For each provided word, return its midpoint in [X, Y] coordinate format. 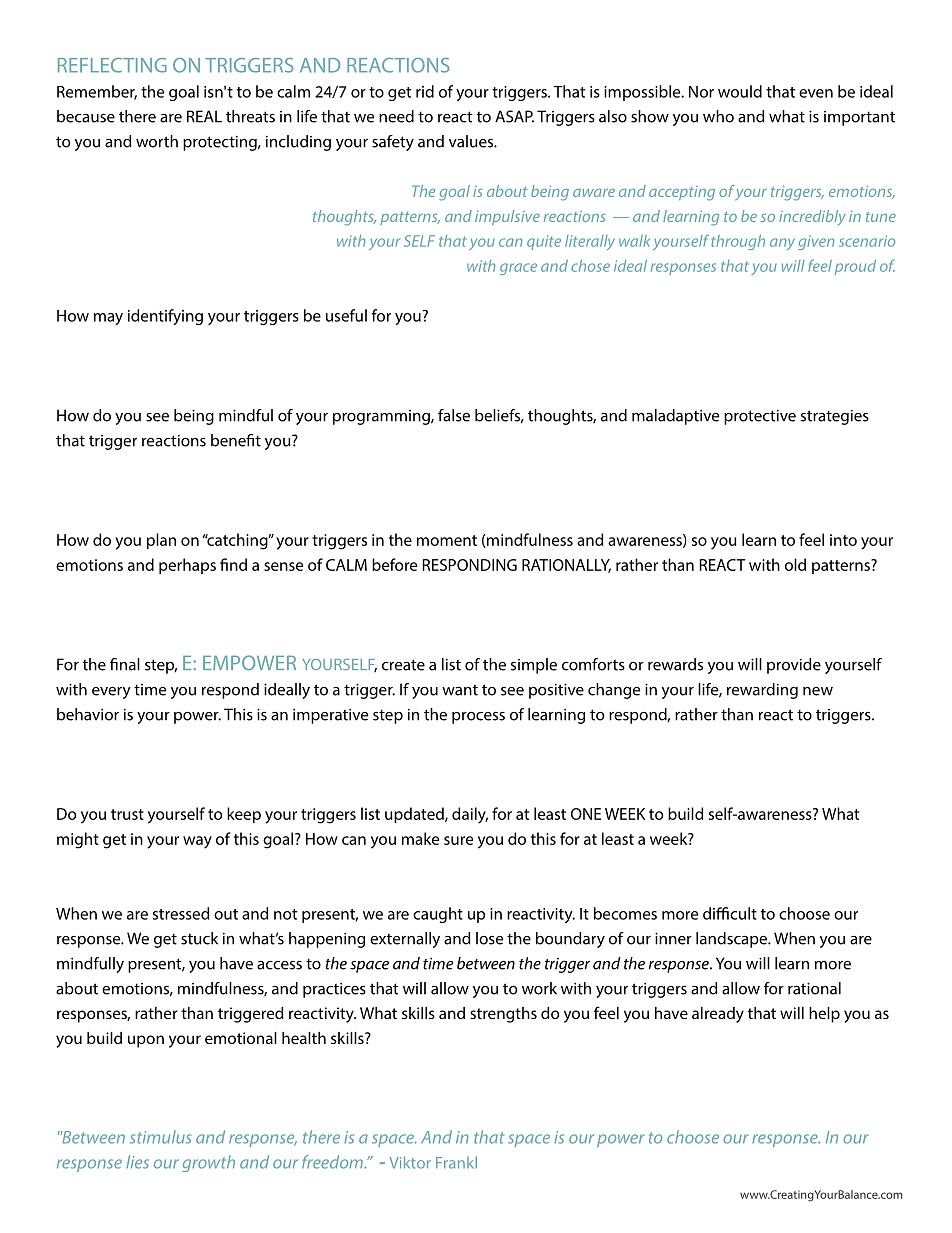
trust [127, 814]
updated [415, 815]
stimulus [160, 1137]
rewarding [762, 691]
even [816, 93]
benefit [236, 440]
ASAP [514, 116]
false [454, 415]
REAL [204, 116]
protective [760, 417]
